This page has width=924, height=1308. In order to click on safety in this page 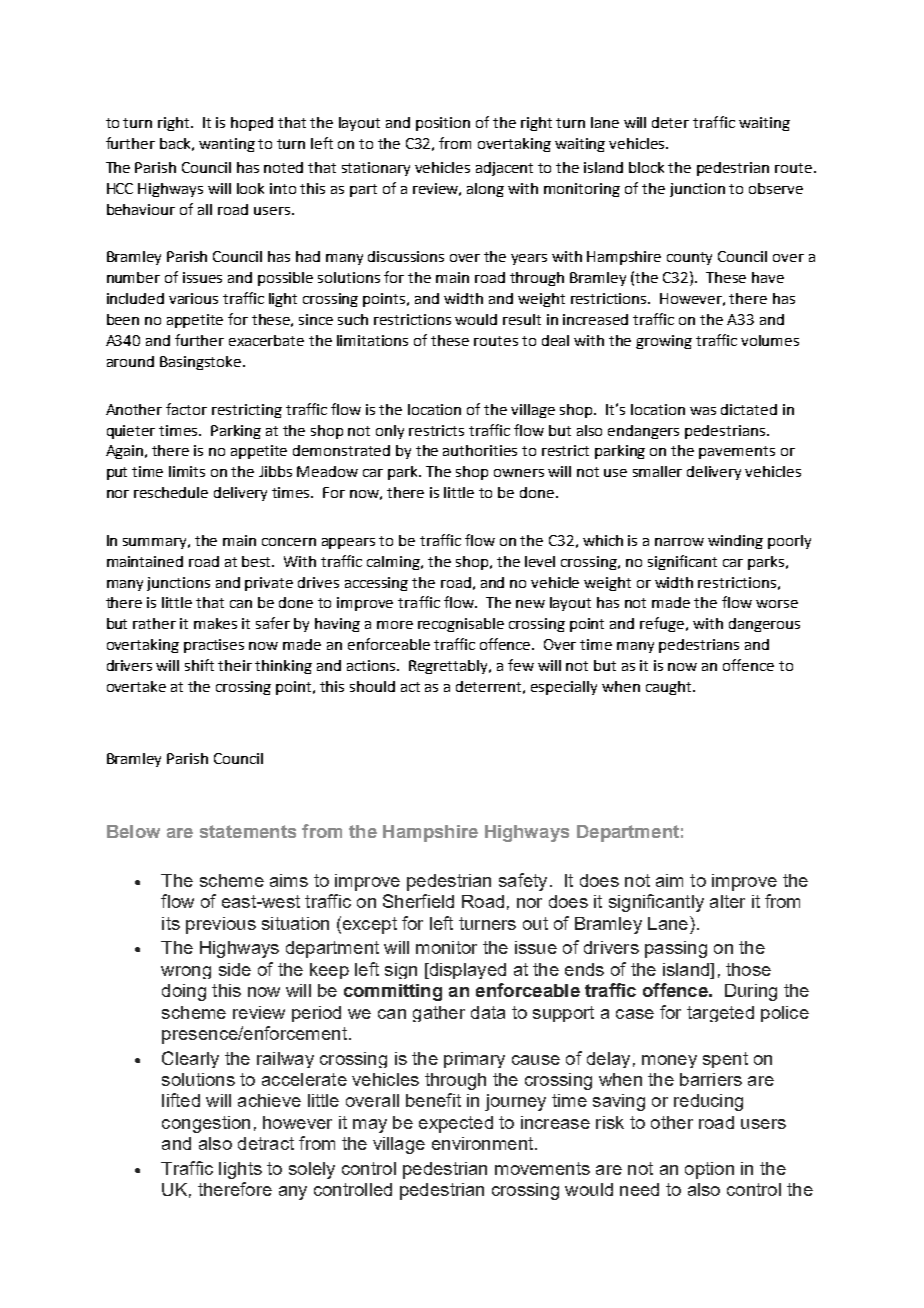, I will do `click(523, 882)`.
